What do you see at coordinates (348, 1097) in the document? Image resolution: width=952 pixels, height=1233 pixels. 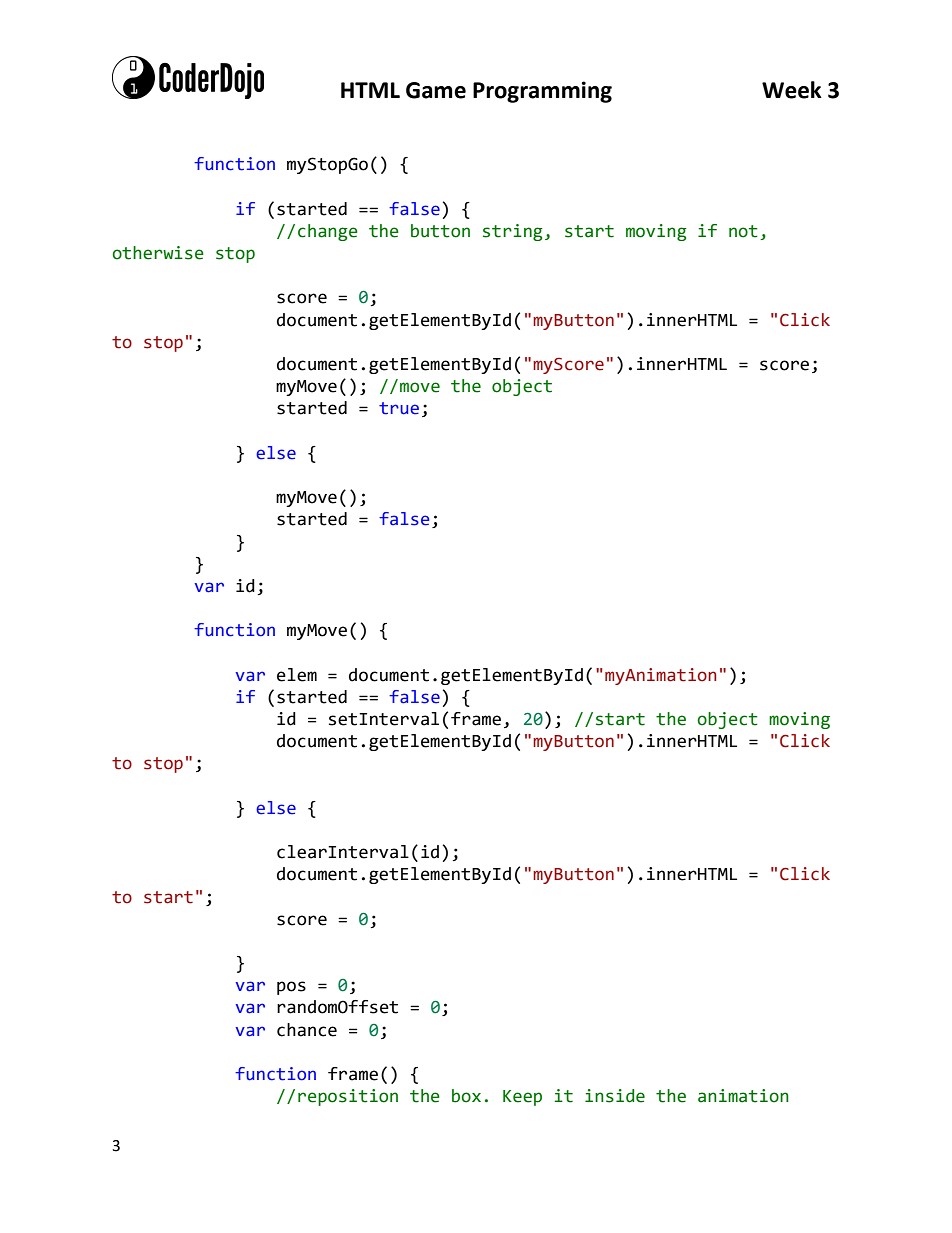 I see `reposition` at bounding box center [348, 1097].
